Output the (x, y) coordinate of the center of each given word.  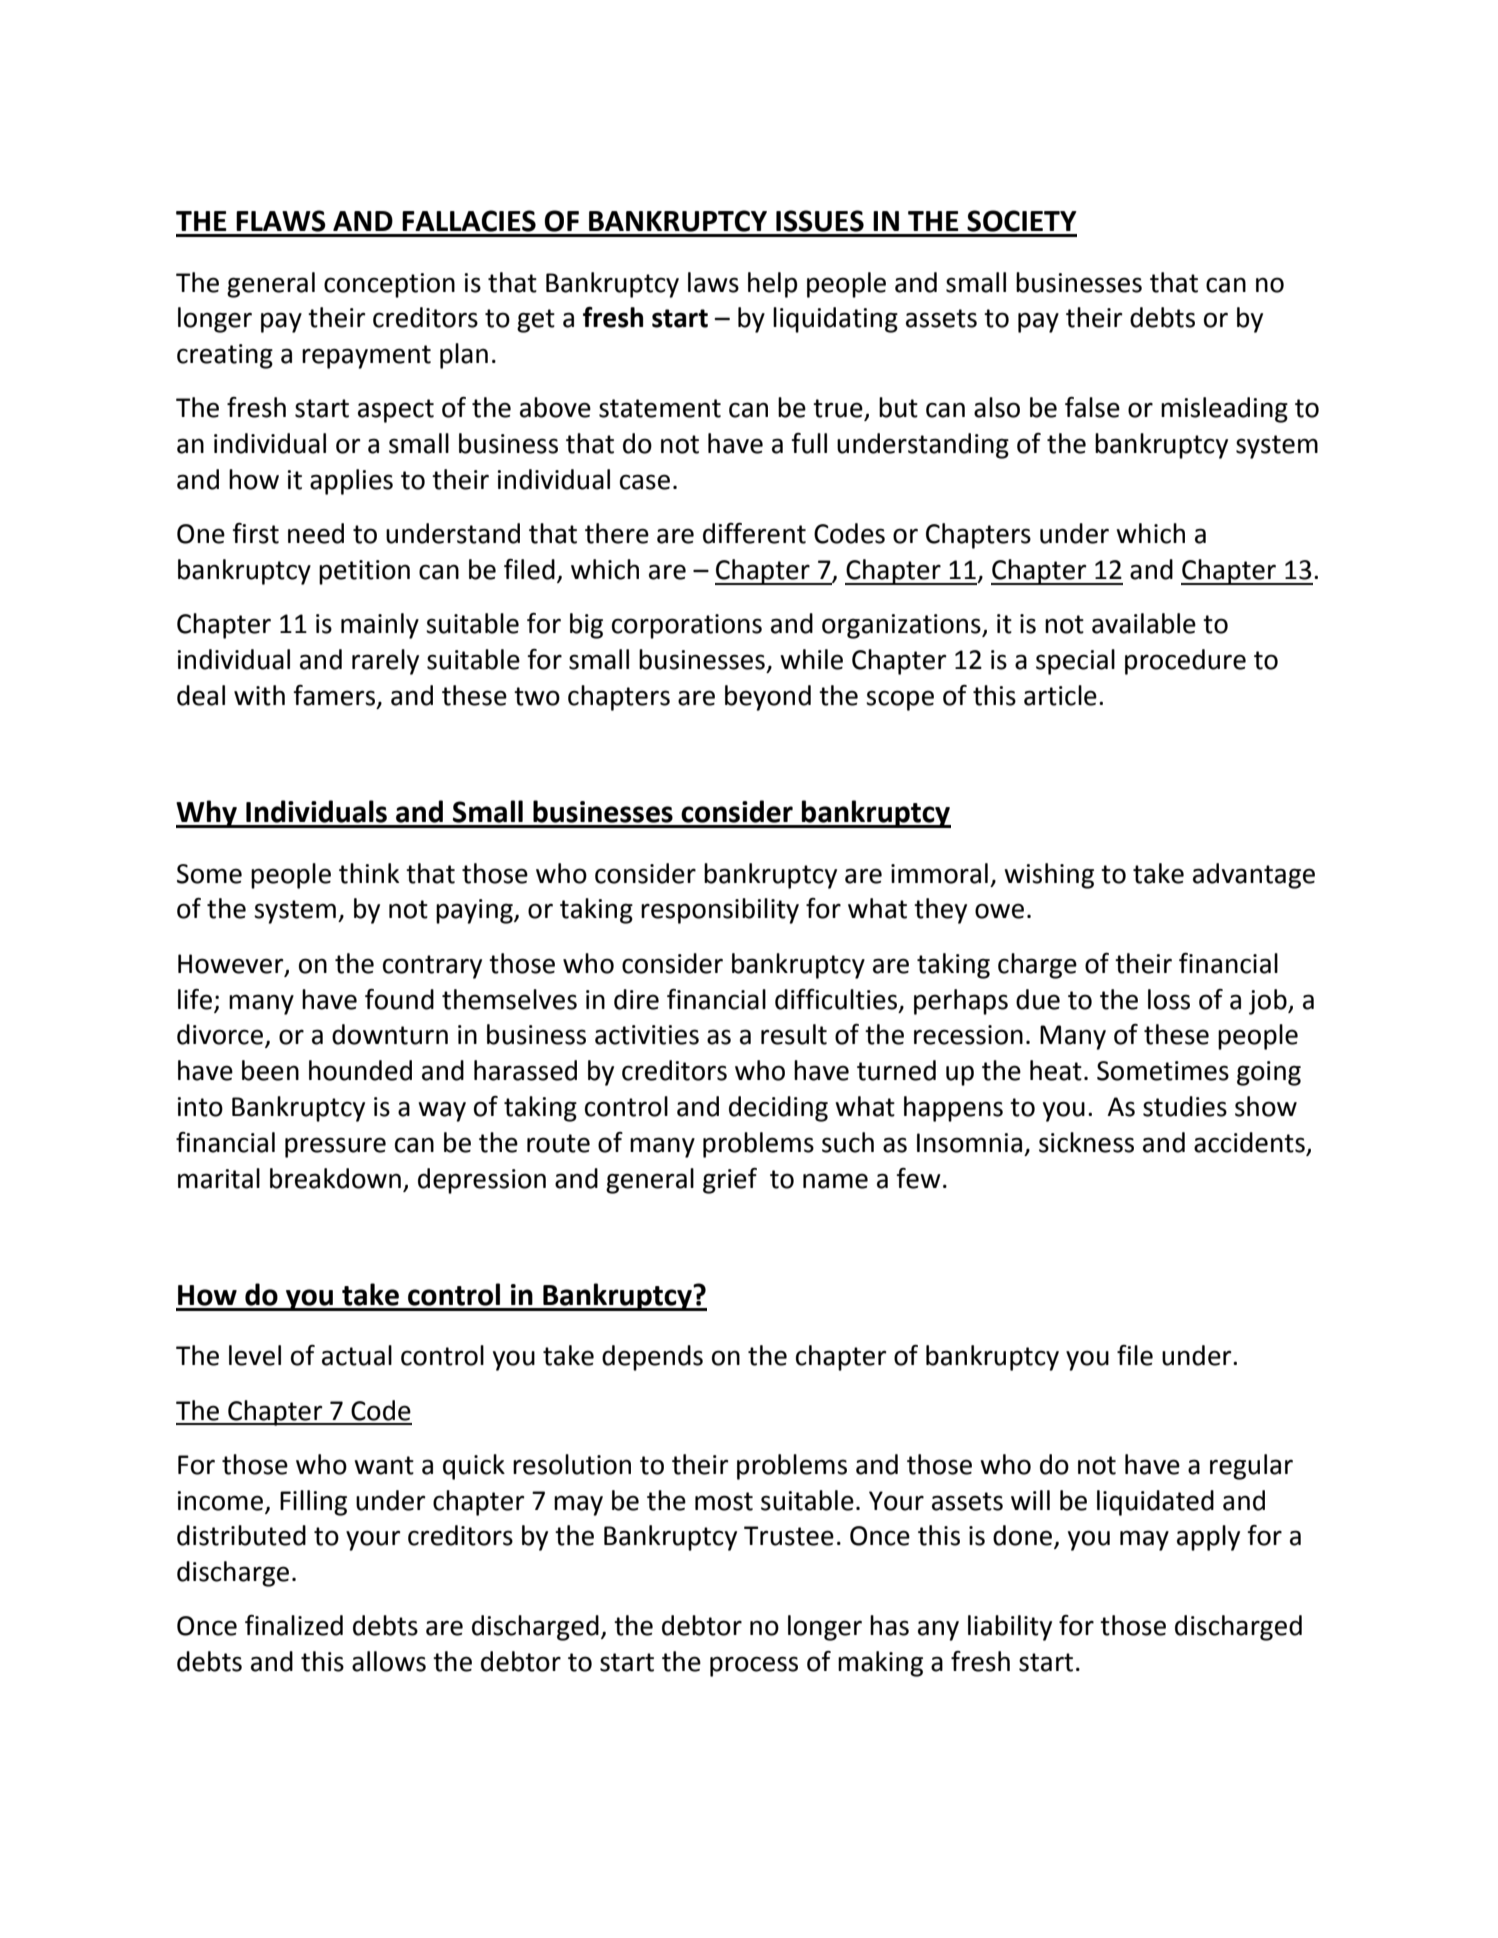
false (1092, 407)
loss (1169, 999)
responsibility (720, 911)
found (399, 999)
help (772, 285)
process (754, 1666)
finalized (294, 1625)
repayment (366, 357)
